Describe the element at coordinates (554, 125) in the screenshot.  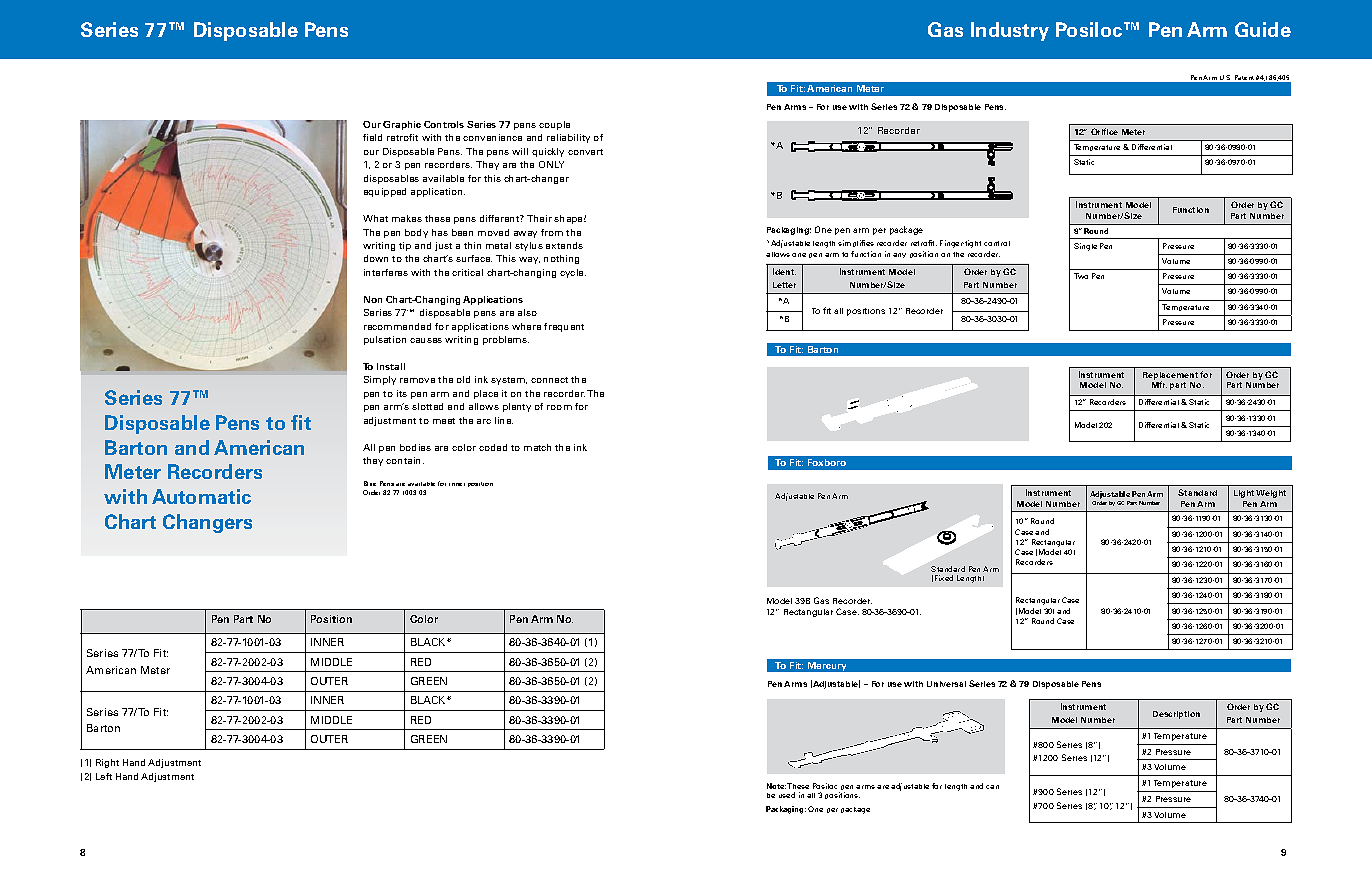
I see `couple` at that location.
